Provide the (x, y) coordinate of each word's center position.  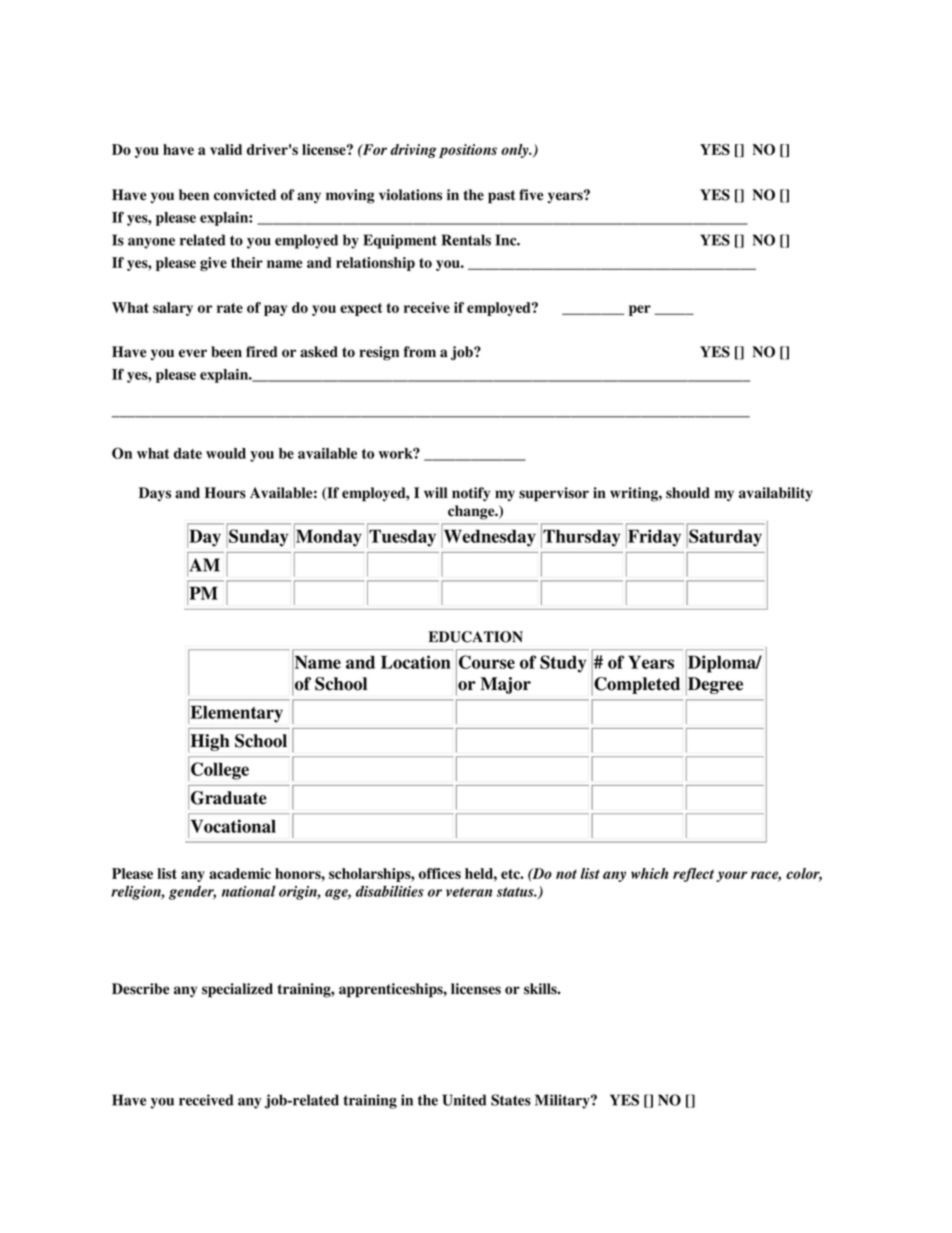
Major (505, 685)
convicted (245, 195)
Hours (225, 493)
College (220, 771)
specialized (237, 990)
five (531, 195)
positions (468, 151)
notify (471, 494)
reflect (693, 875)
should (688, 493)
